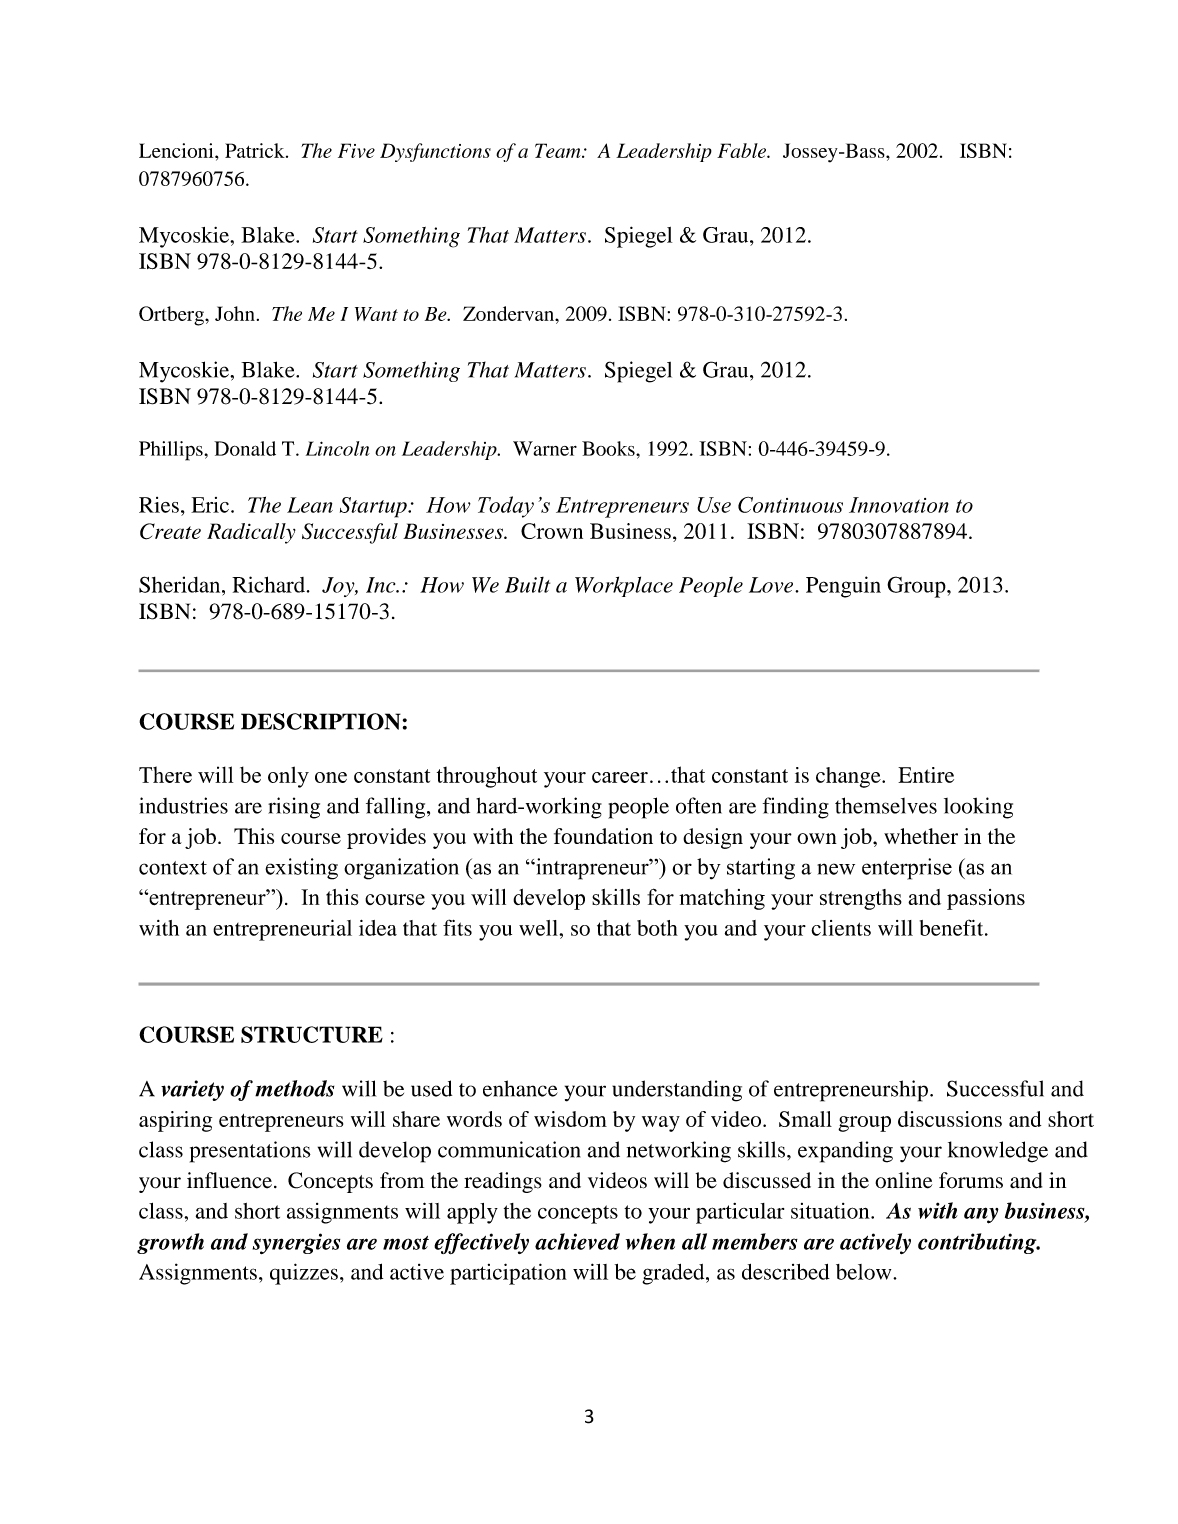  I want to click on synergies, so click(296, 1243).
